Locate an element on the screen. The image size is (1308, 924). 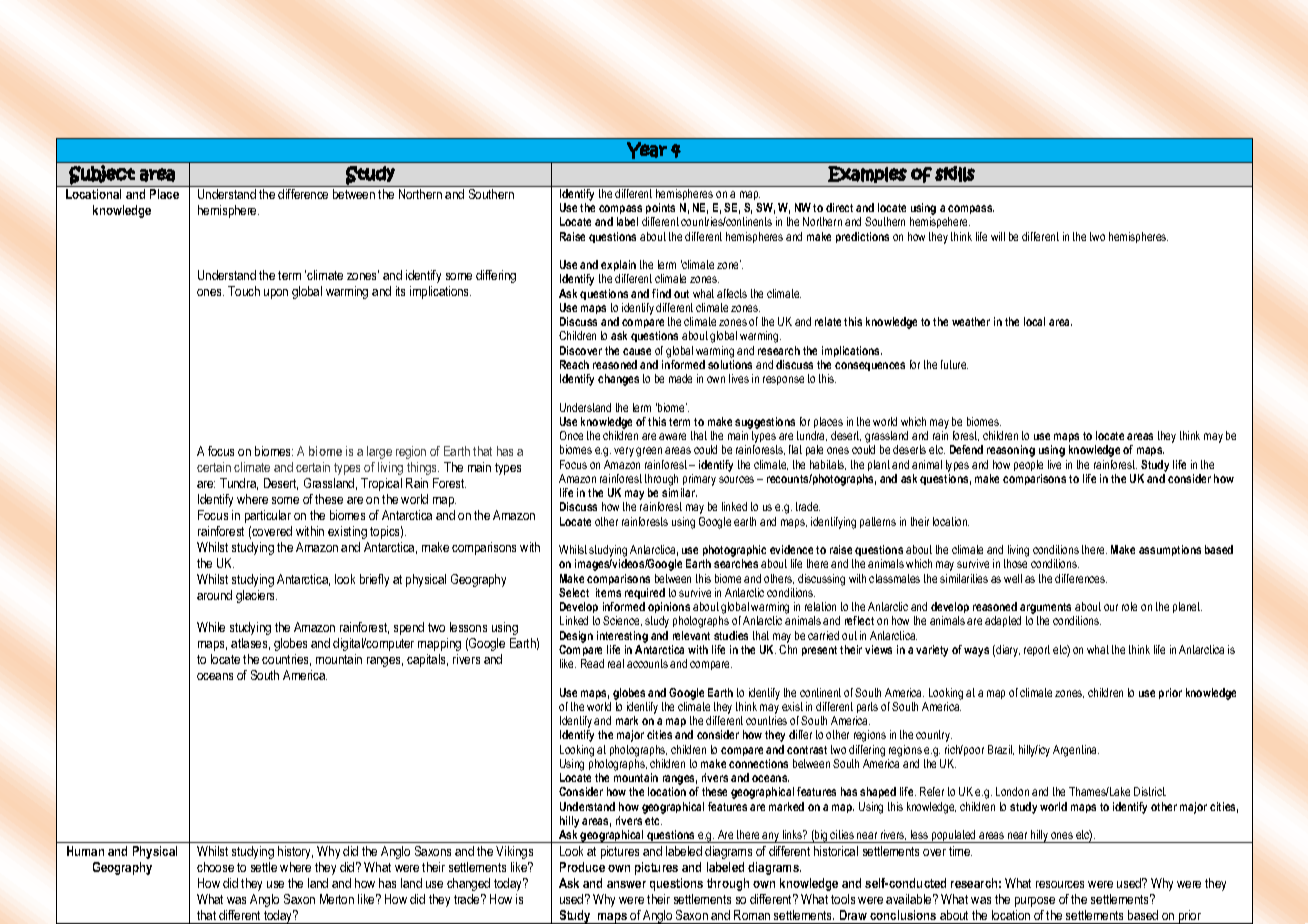
photographic is located at coordinates (736, 552).
